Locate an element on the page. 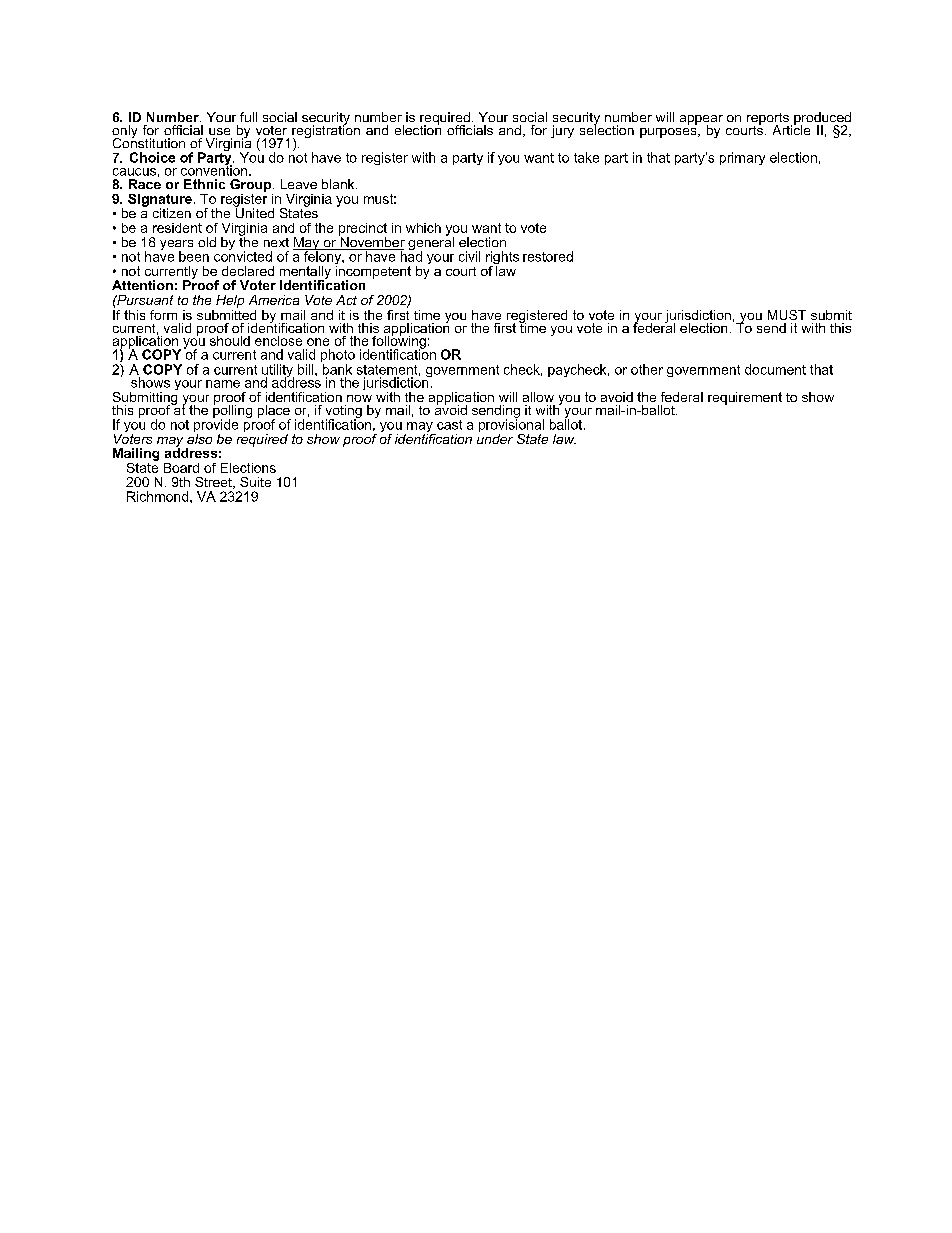 The image size is (952, 1233). Street is located at coordinates (214, 483).
